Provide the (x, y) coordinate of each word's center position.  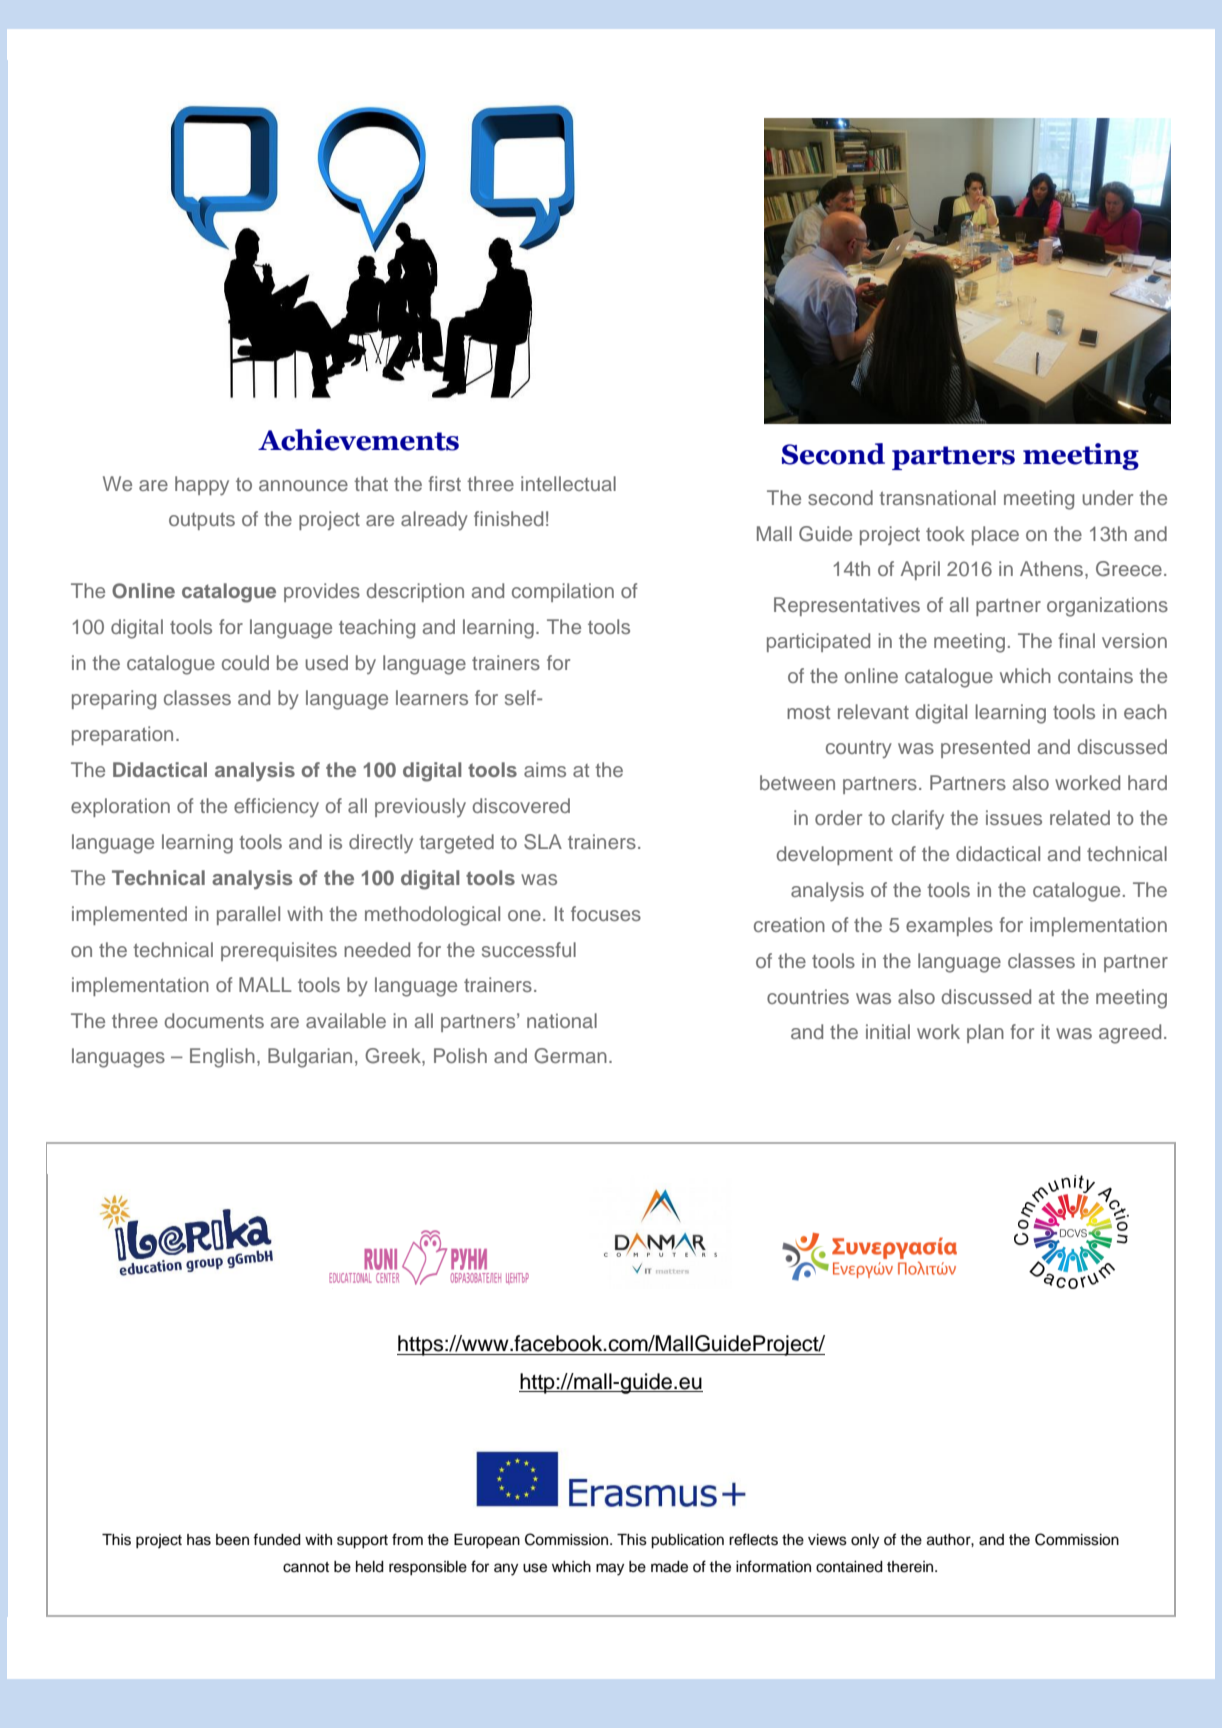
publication (687, 1541)
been (232, 1540)
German (570, 1056)
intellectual (568, 483)
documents (214, 1020)
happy (202, 486)
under (1107, 497)
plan (985, 1033)
